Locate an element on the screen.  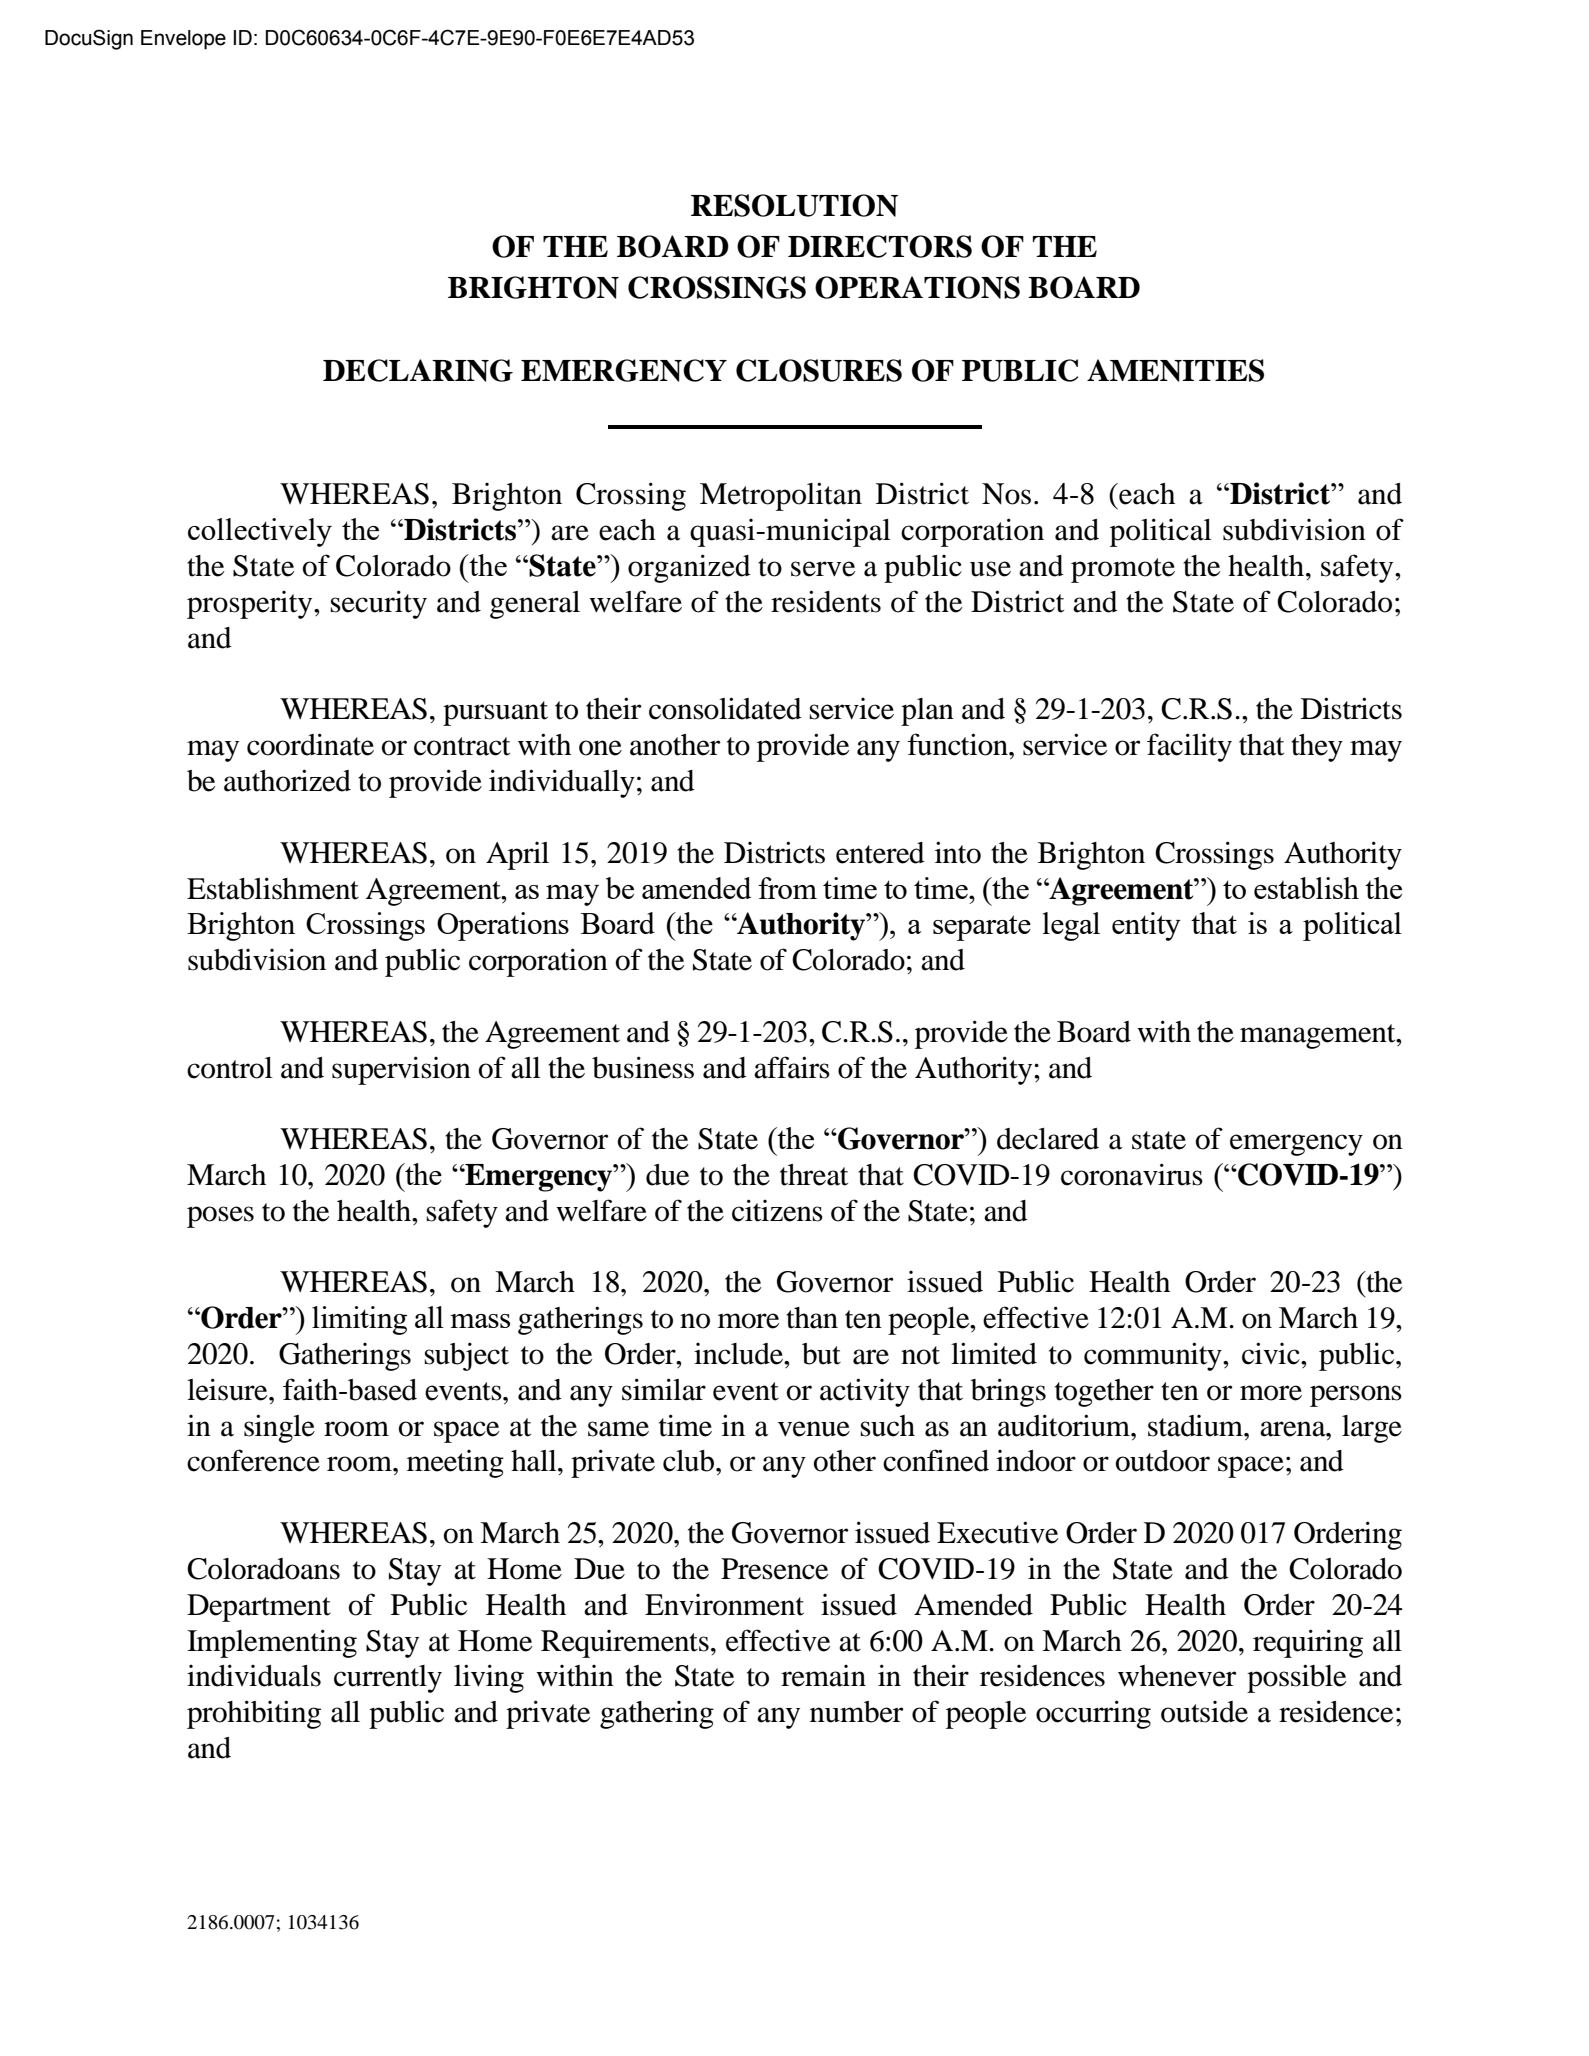
DECLARING is located at coordinates (418, 370).
